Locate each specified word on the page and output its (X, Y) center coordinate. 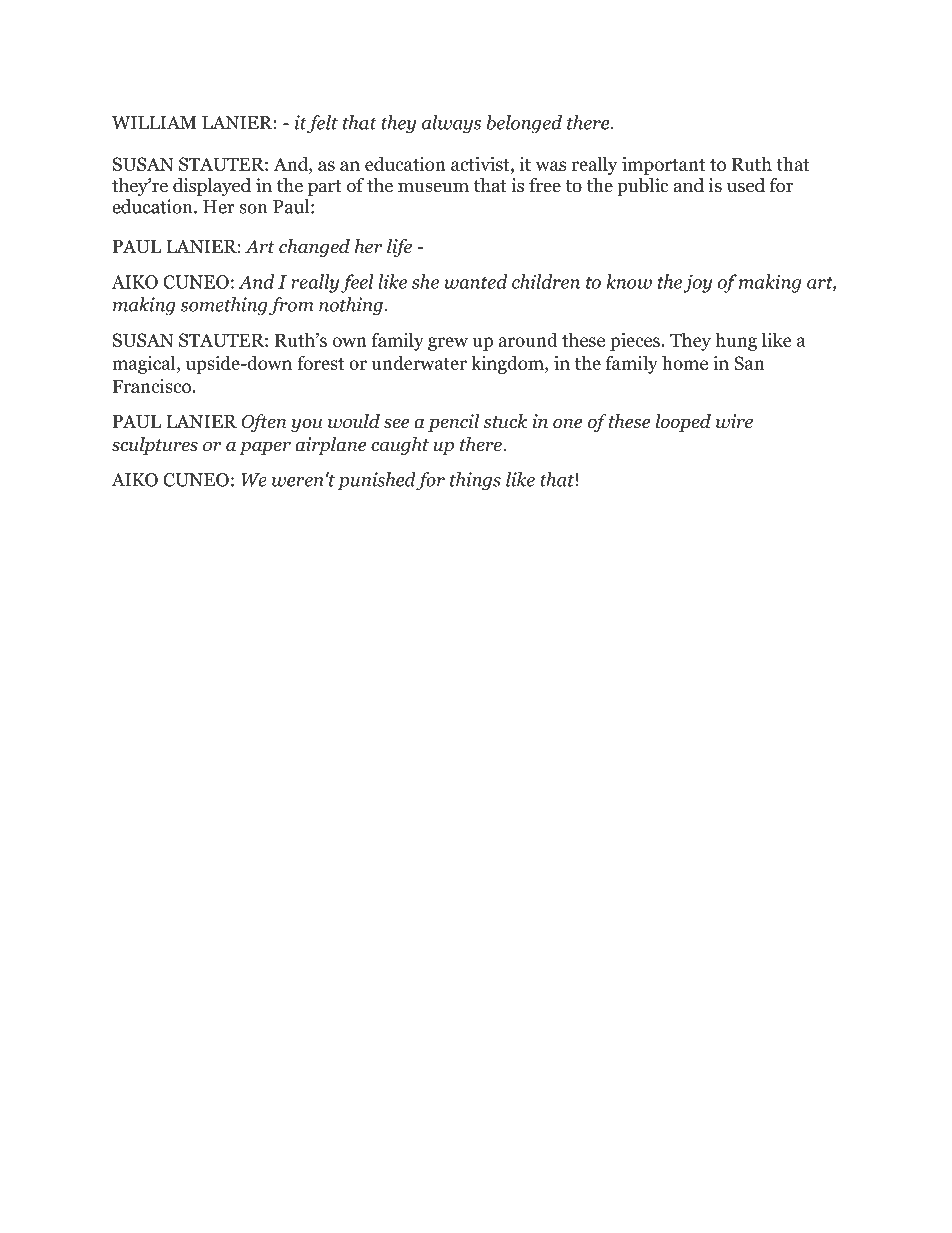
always (451, 124)
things (475, 481)
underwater (419, 362)
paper (265, 448)
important (663, 166)
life (399, 248)
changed (314, 248)
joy (697, 283)
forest (320, 362)
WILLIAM (154, 123)
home (685, 362)
